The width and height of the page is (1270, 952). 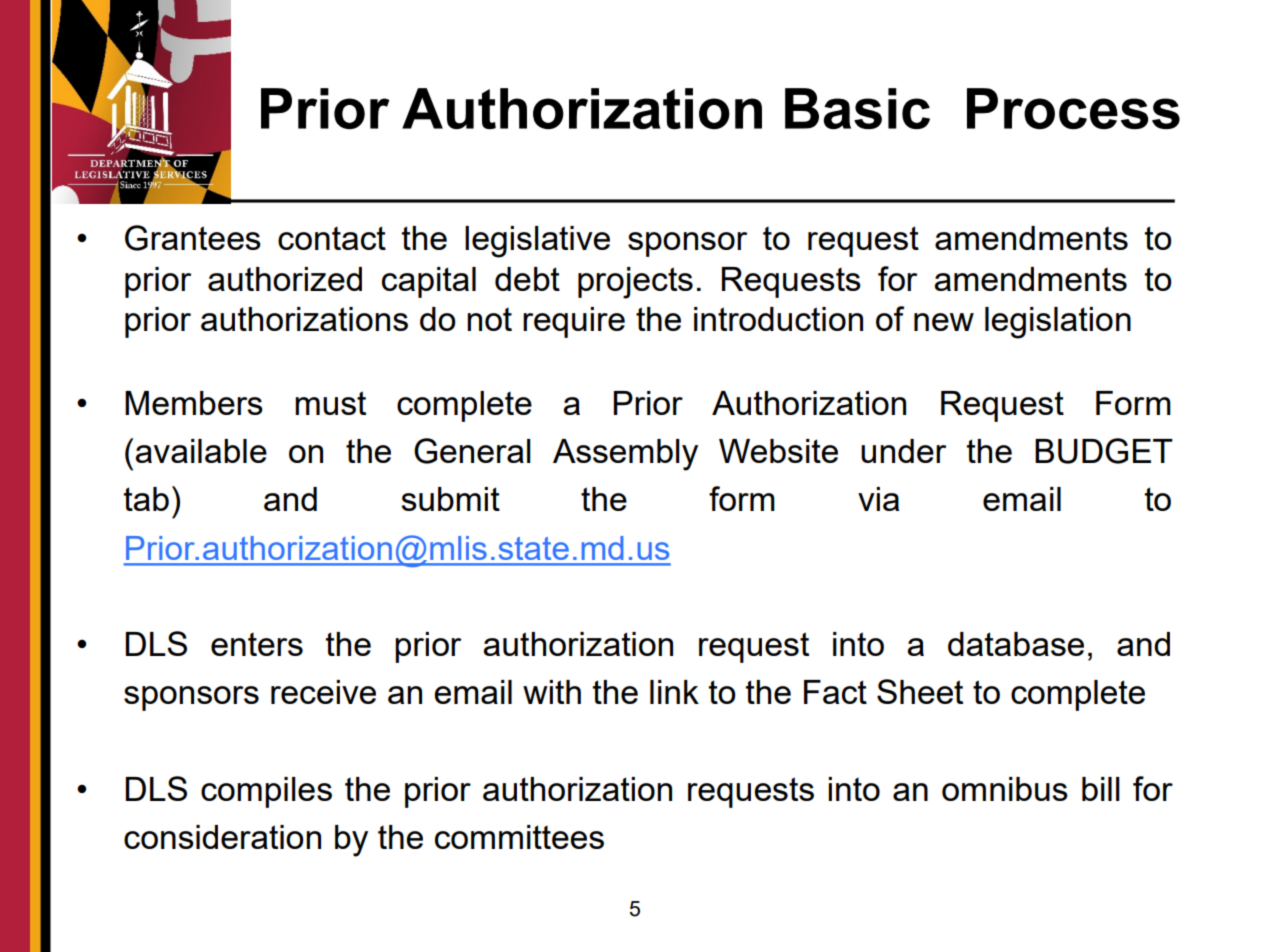 I want to click on contact, so click(x=332, y=238).
